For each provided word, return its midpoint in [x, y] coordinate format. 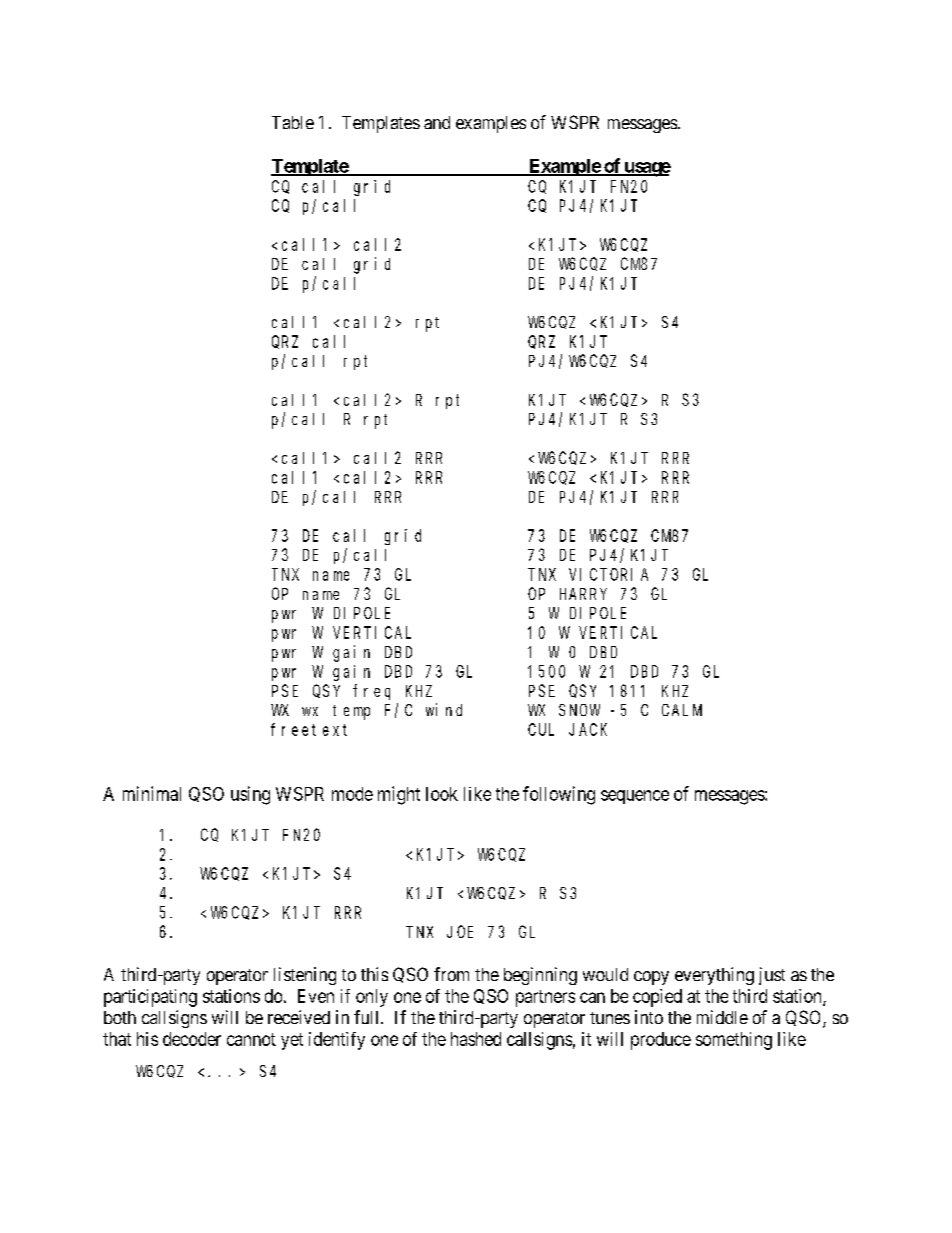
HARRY [583, 594]
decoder [192, 1039]
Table [293, 122]
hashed [476, 1039]
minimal [152, 793]
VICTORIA [608, 574]
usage [646, 169]
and [437, 122]
